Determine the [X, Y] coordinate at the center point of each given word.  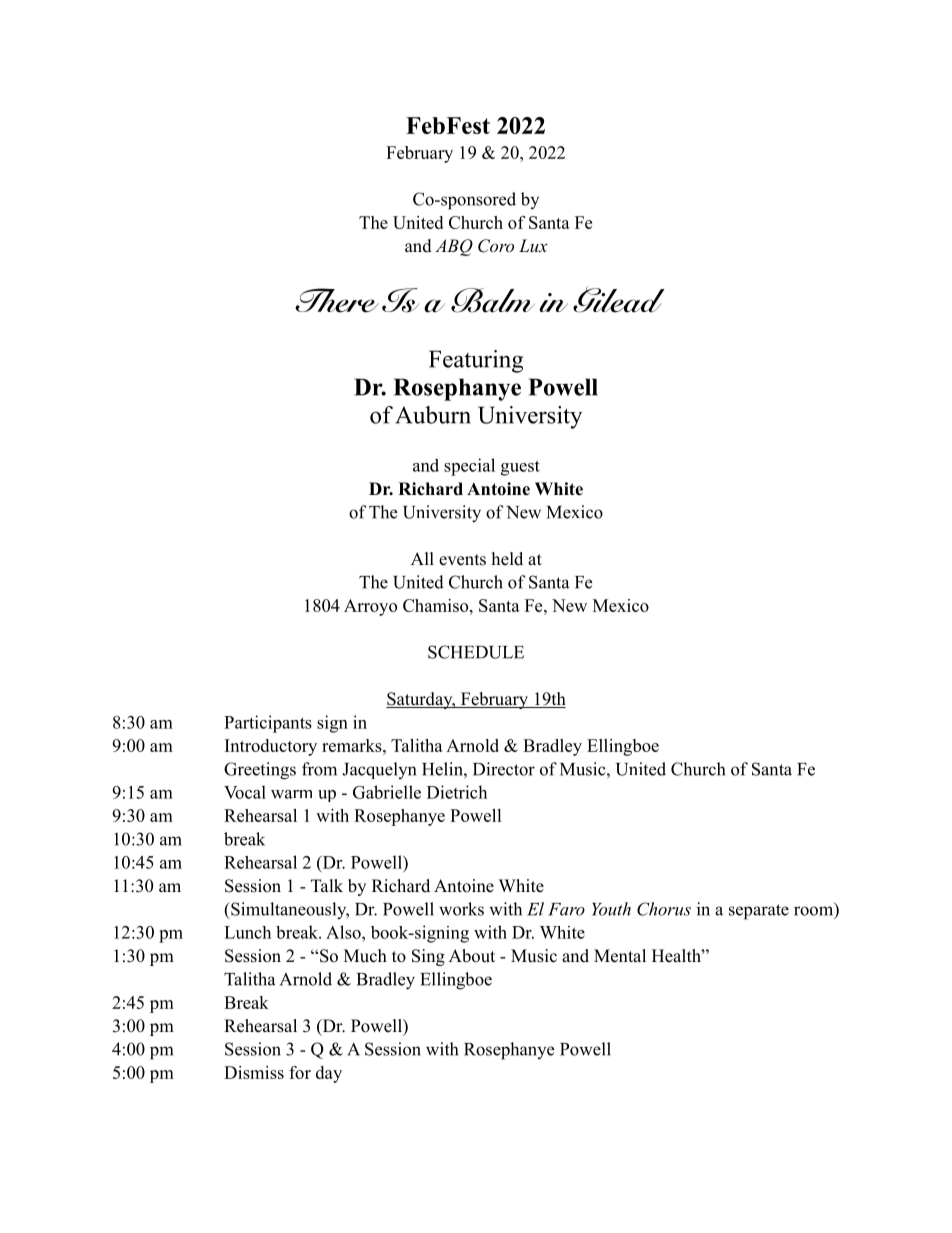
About [472, 956]
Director [504, 769]
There [337, 300]
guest [520, 468]
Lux [533, 245]
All [422, 558]
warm [291, 794]
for [300, 1072]
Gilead [619, 299]
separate [759, 912]
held [507, 559]
